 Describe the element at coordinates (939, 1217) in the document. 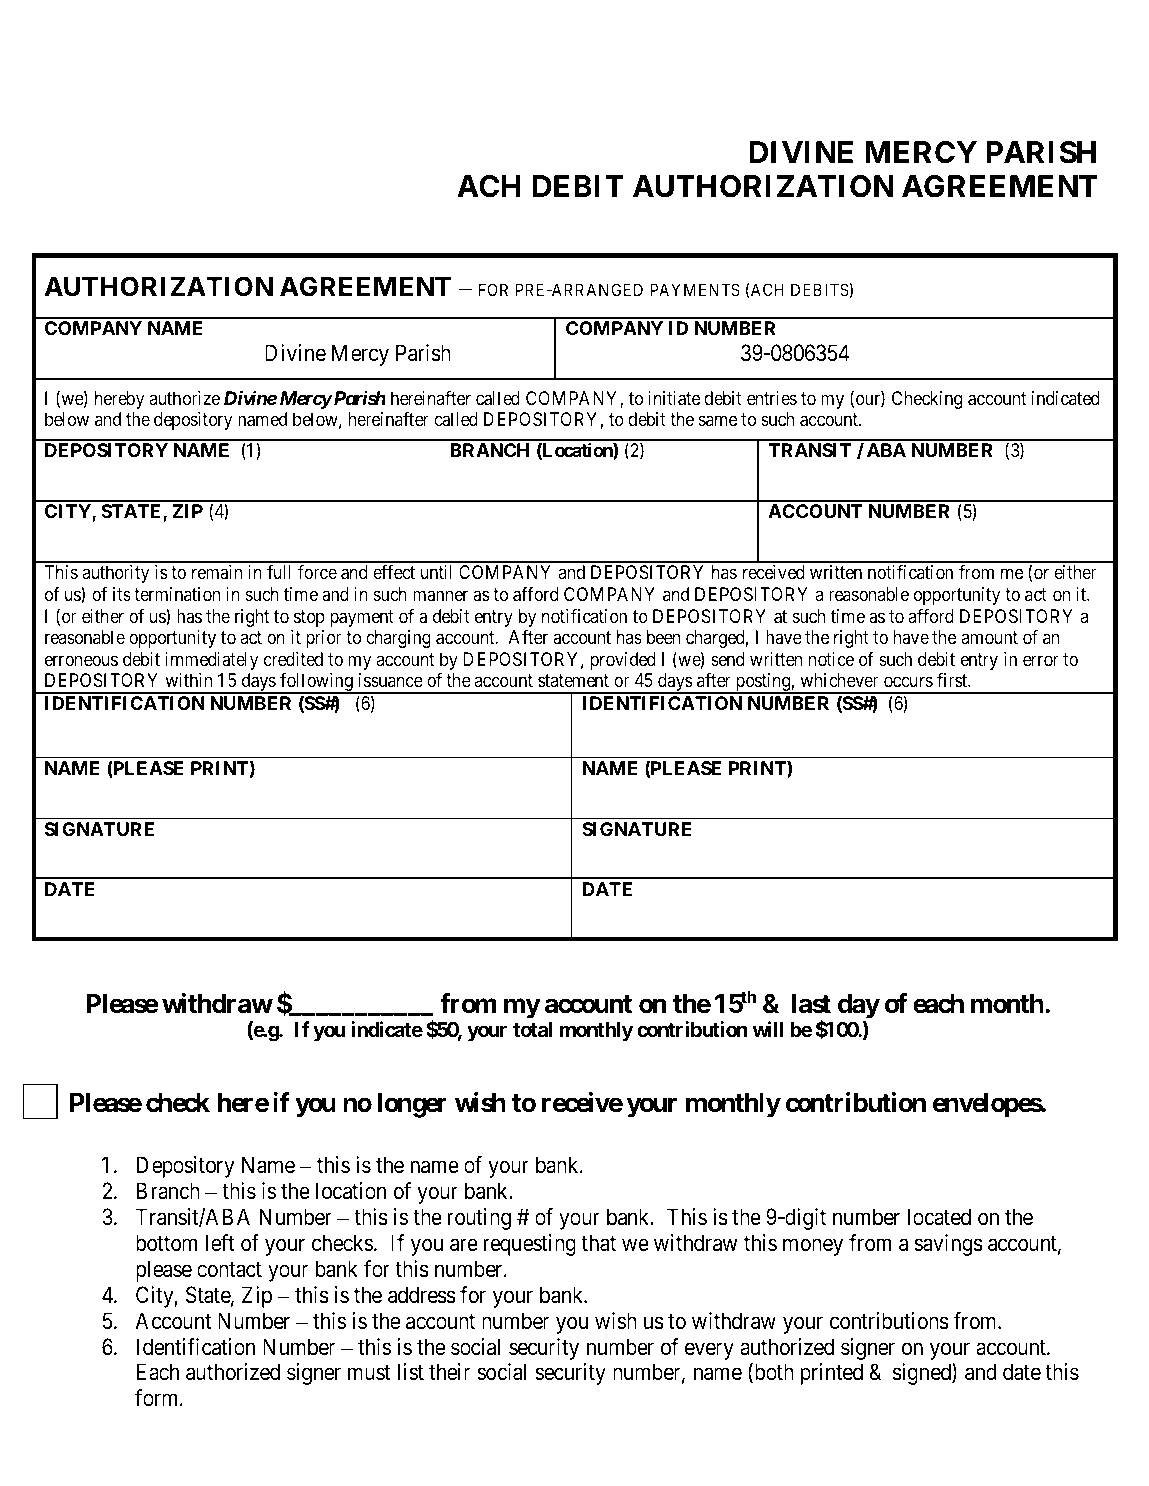

I see `located` at that location.
